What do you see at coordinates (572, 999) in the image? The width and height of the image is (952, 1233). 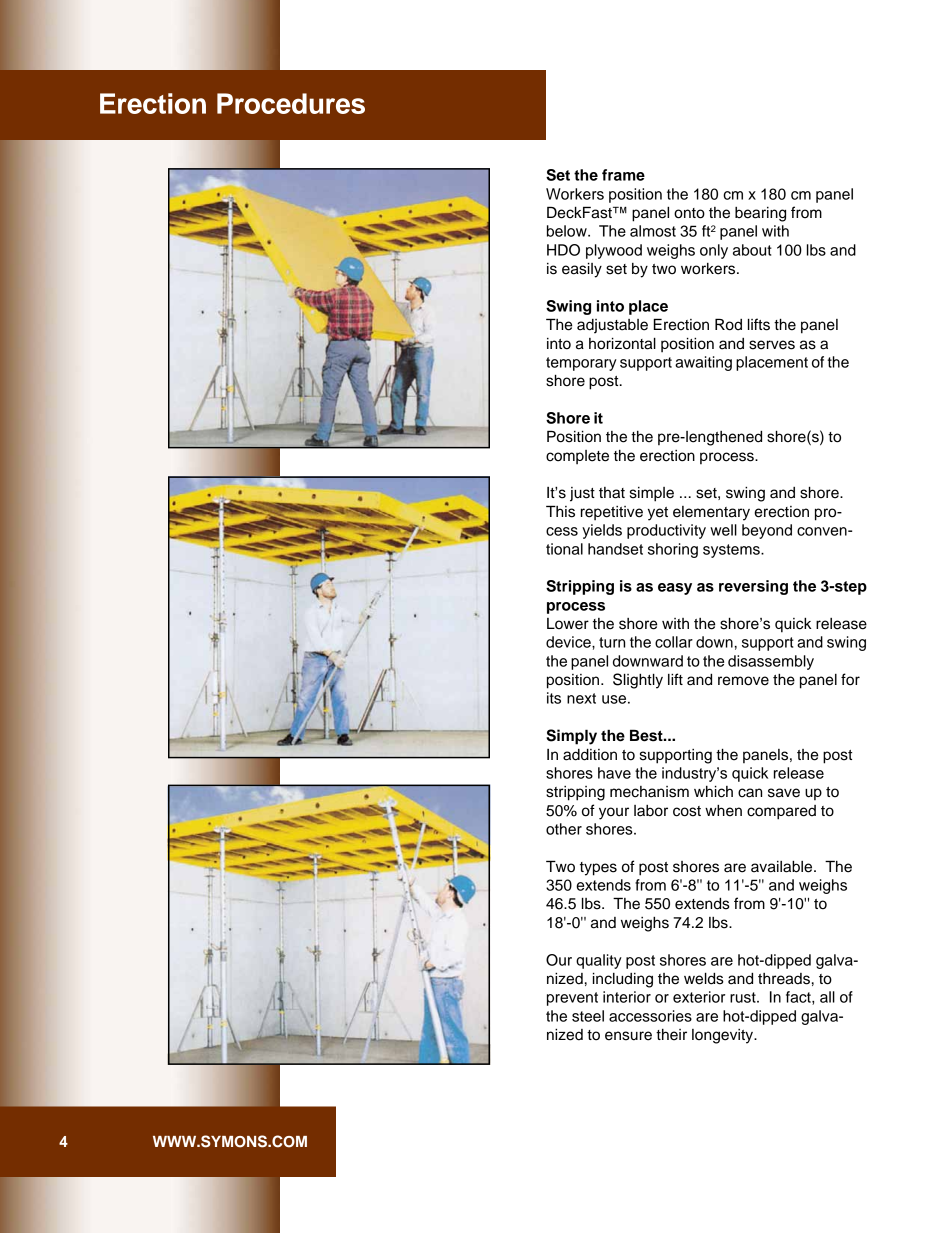 I see `prevent` at bounding box center [572, 999].
